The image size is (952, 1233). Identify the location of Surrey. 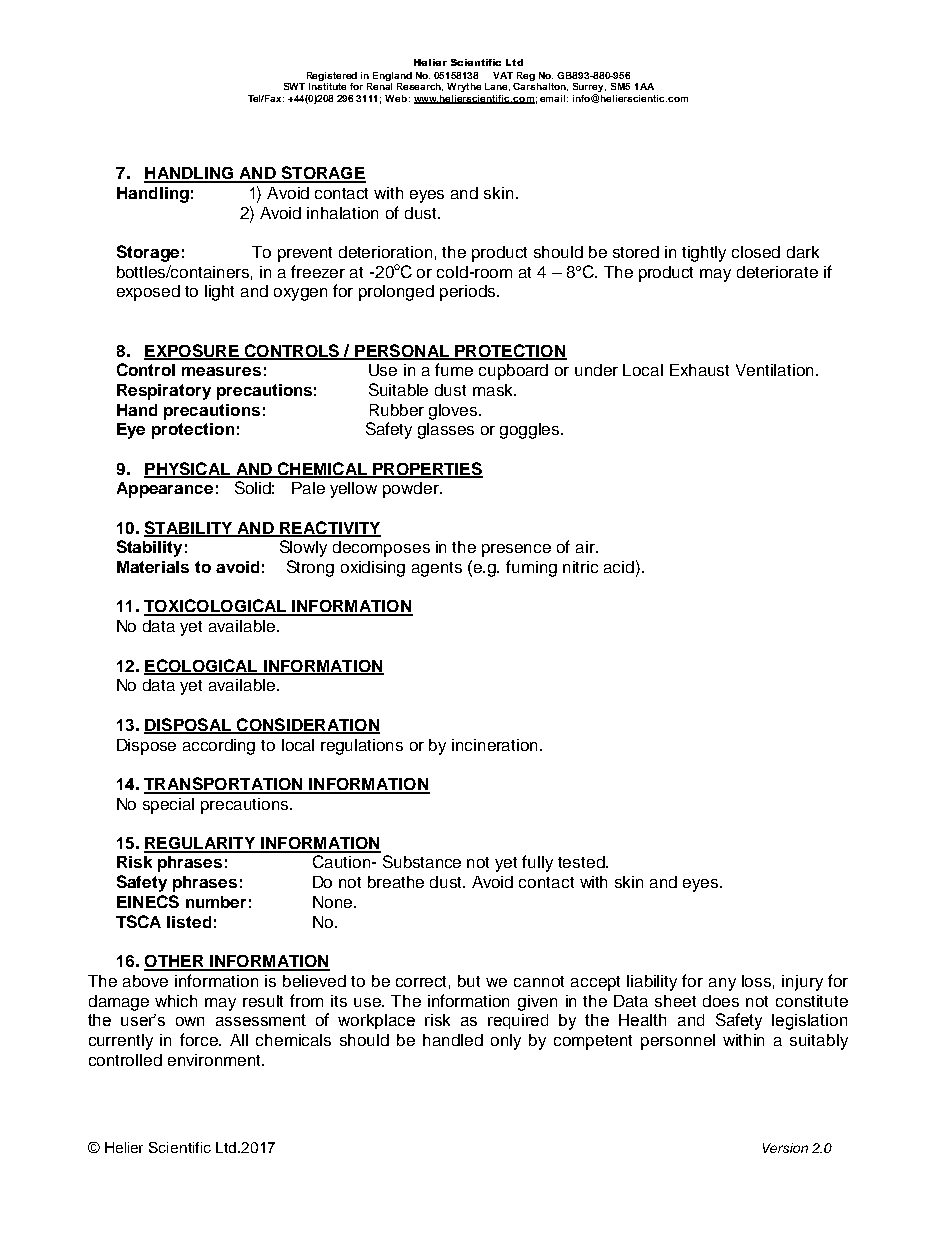
(589, 89).
